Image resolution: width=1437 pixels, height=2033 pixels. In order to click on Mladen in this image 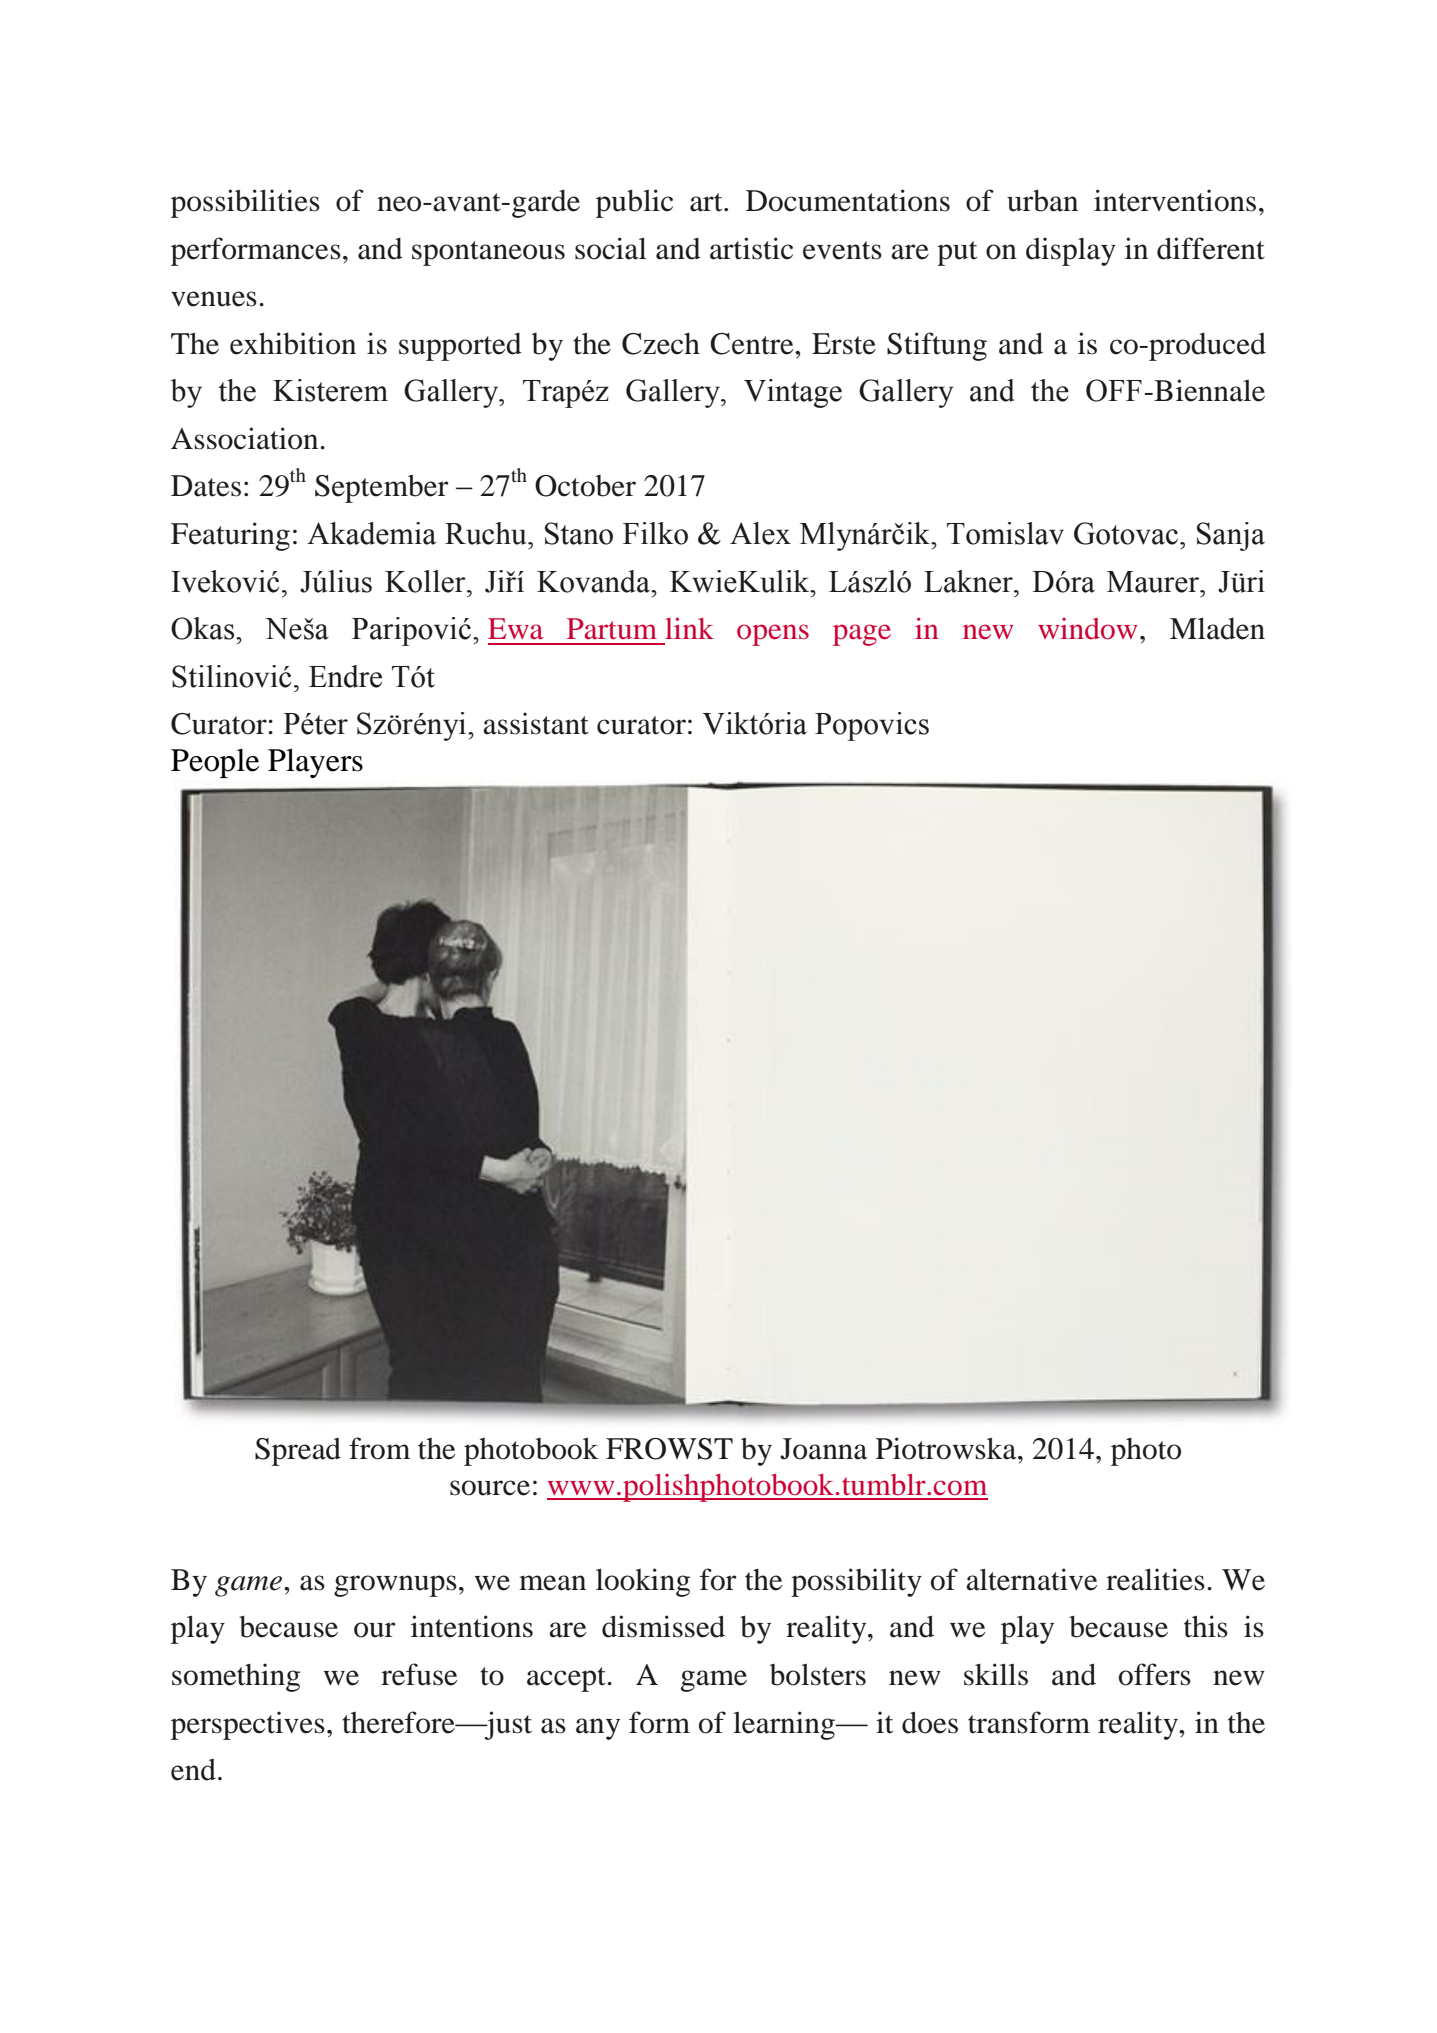, I will do `click(1217, 628)`.
